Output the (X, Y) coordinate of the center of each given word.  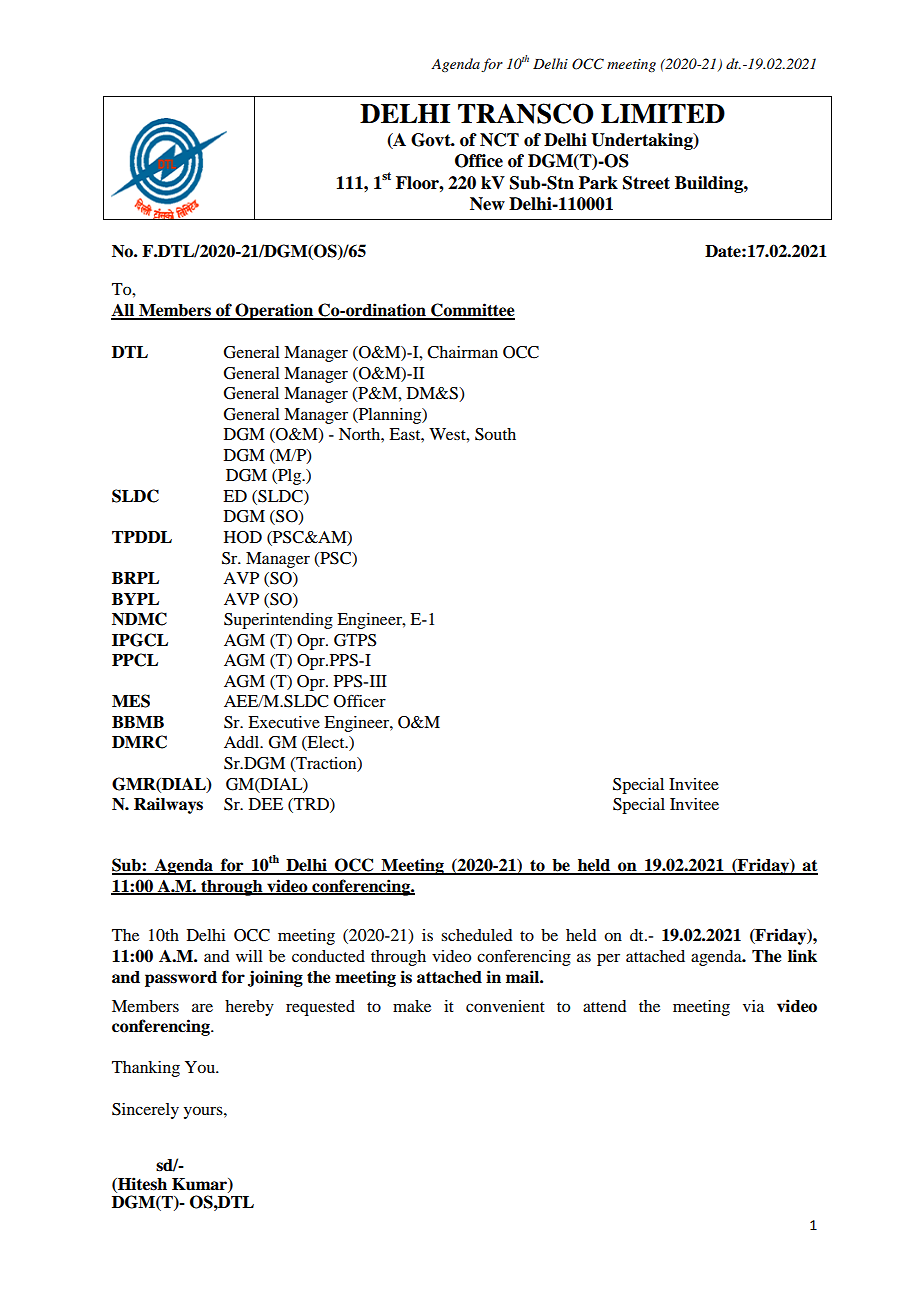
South (495, 434)
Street (646, 183)
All (124, 311)
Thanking (146, 1069)
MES (131, 701)
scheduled (476, 935)
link (802, 955)
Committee (472, 311)
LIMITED (663, 113)
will (249, 956)
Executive (284, 722)
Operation (274, 311)
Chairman (462, 352)
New (487, 204)
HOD (243, 537)
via (753, 1006)
